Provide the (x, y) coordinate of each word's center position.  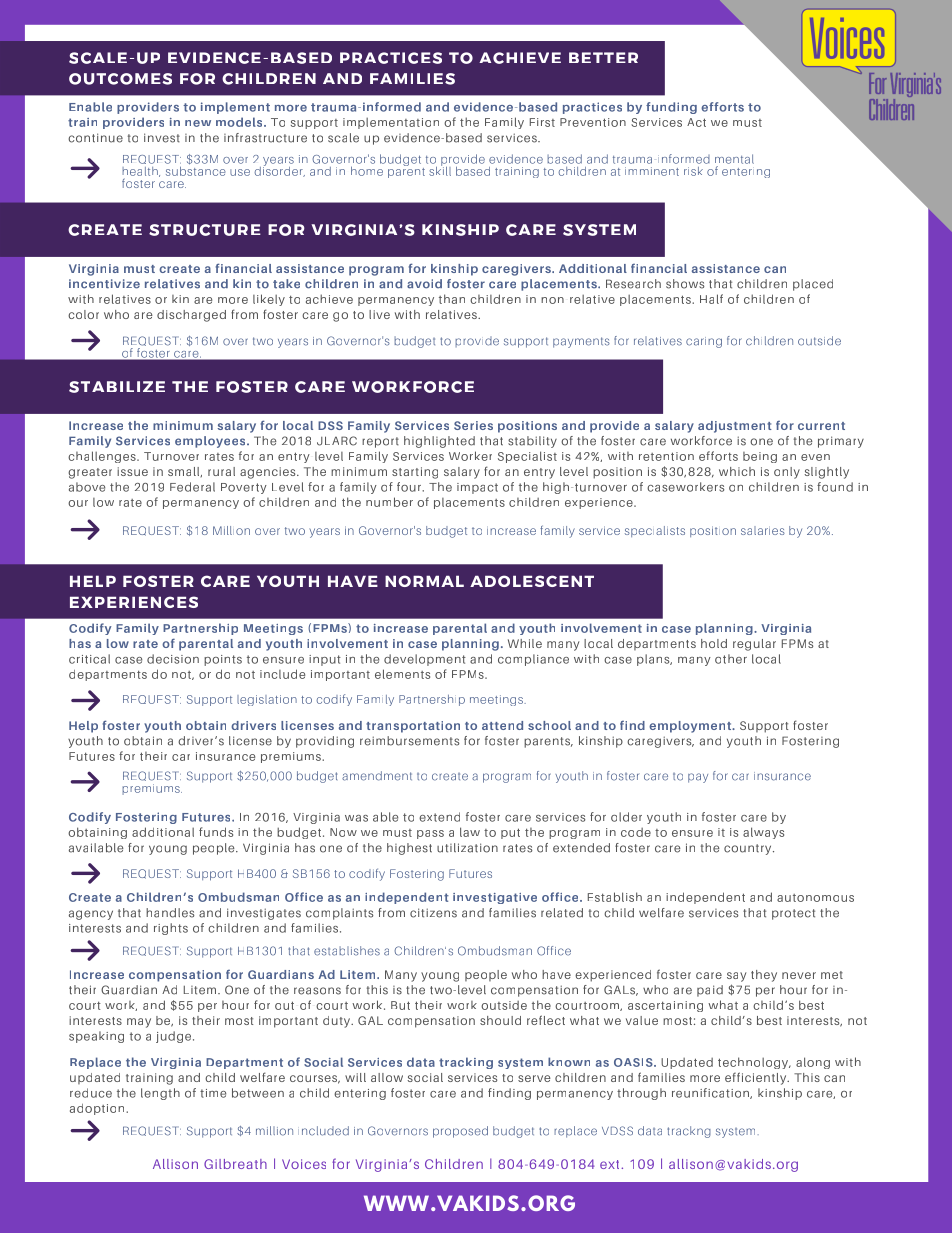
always (763, 833)
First (542, 122)
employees (211, 442)
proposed (460, 1132)
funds (216, 832)
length (160, 1094)
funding (671, 108)
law (470, 832)
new (198, 123)
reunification (711, 1093)
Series (473, 425)
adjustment (735, 427)
